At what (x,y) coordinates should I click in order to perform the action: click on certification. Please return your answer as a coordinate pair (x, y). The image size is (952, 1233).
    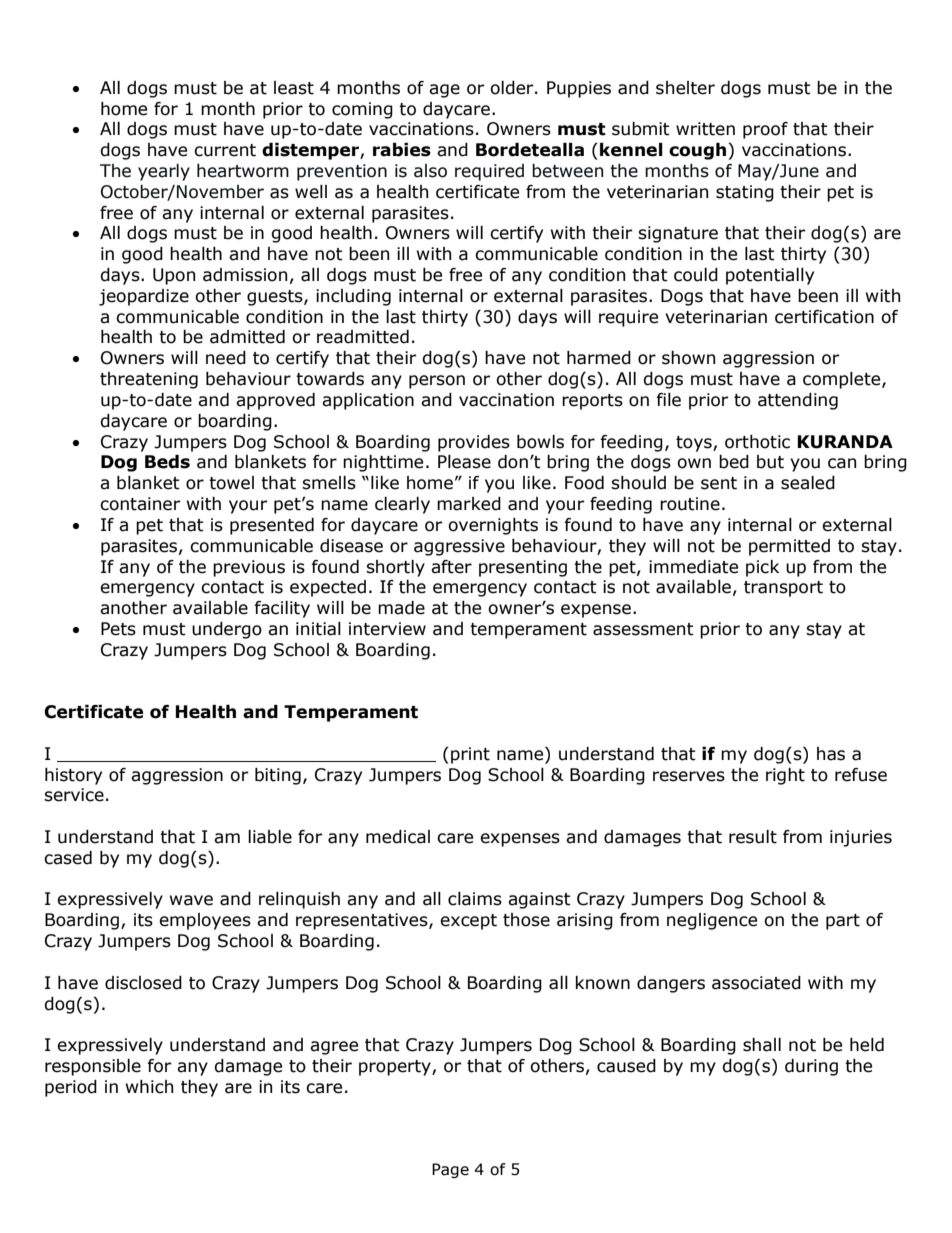
    Looking at the image, I should click on (824, 317).
